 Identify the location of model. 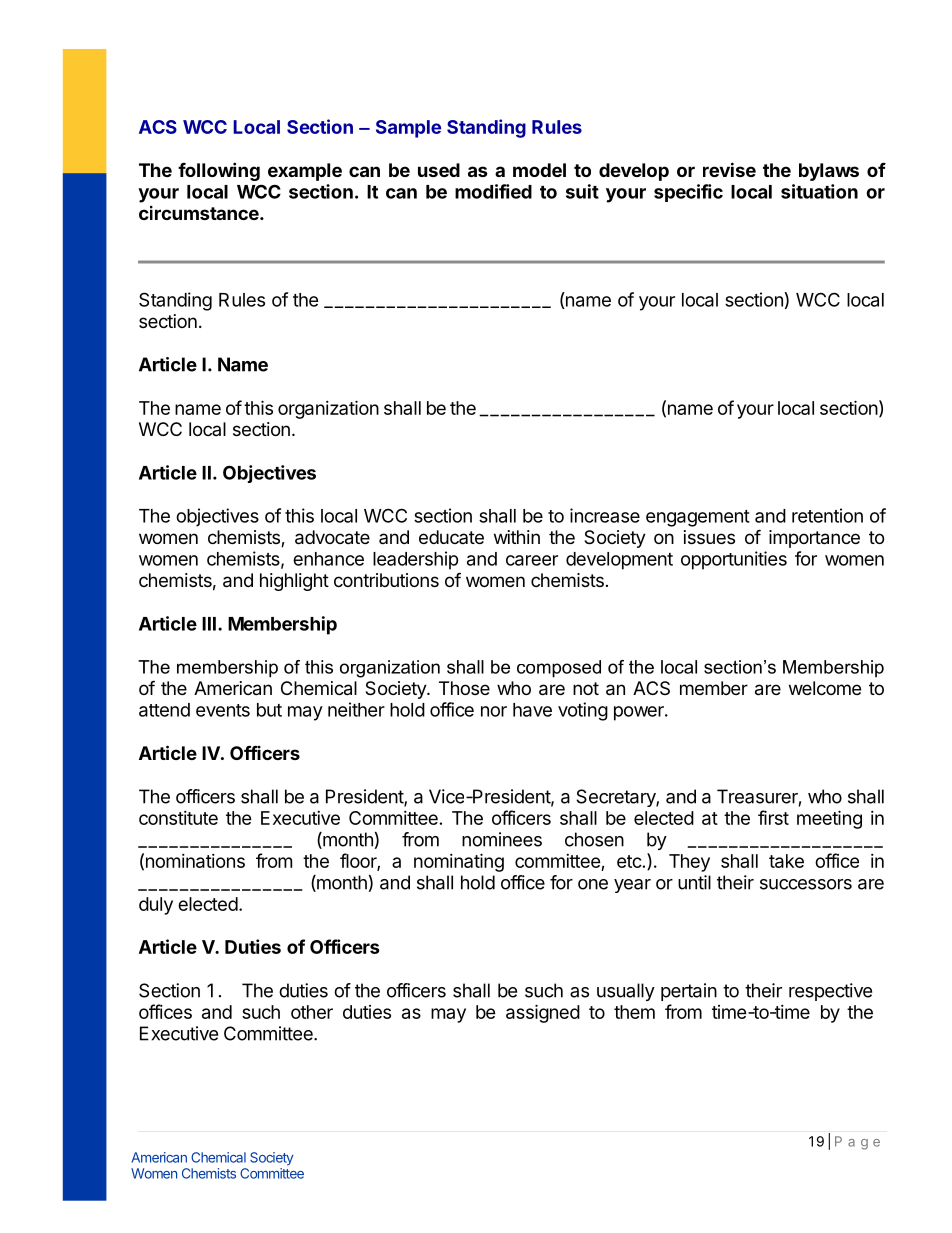
(539, 170).
